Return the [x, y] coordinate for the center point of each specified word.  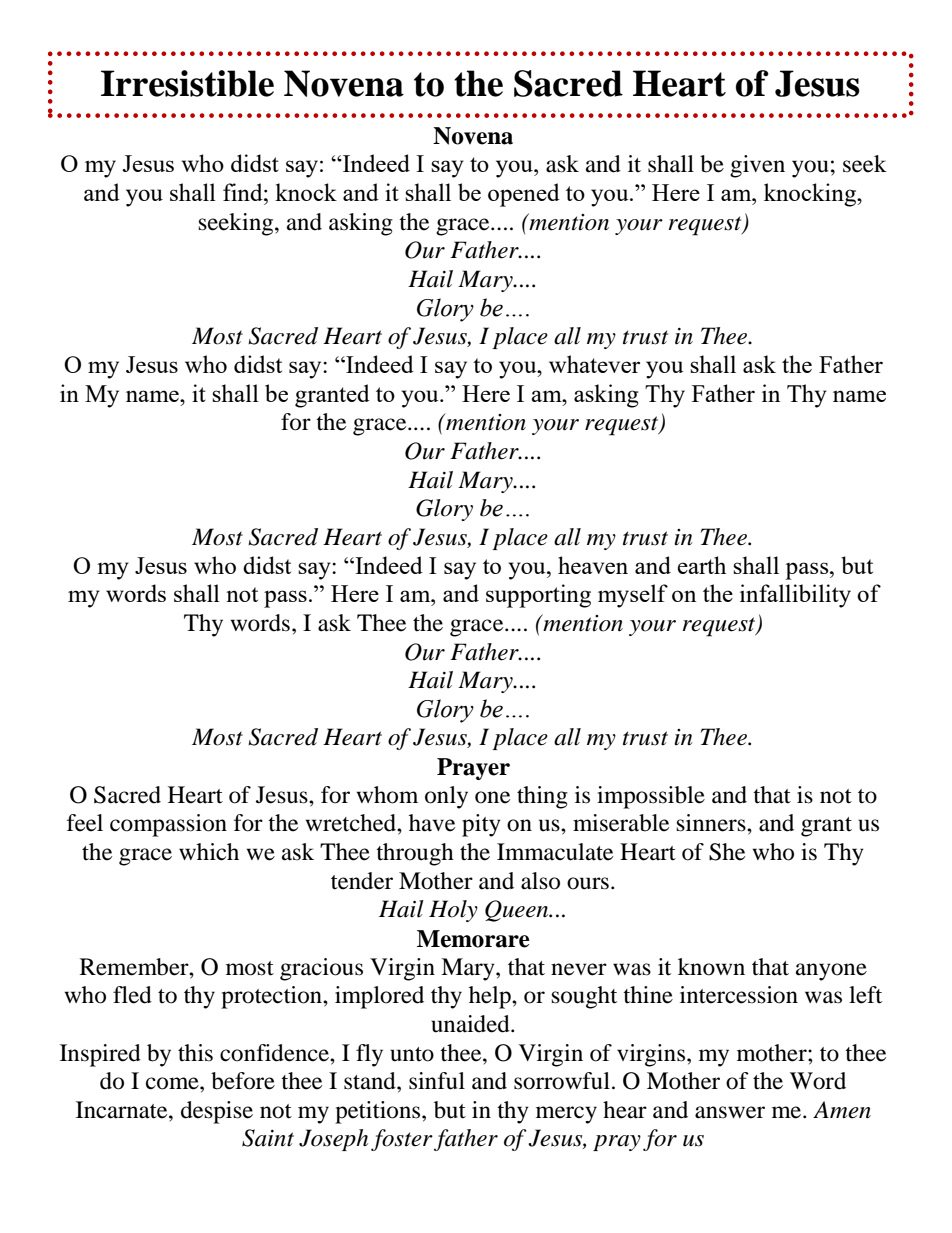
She [727, 852]
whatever [594, 364]
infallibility [795, 596]
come [173, 1083]
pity [481, 825]
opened [524, 195]
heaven [593, 565]
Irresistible [187, 83]
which [209, 852]
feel [85, 823]
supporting [538, 596]
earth [701, 565]
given [757, 166]
